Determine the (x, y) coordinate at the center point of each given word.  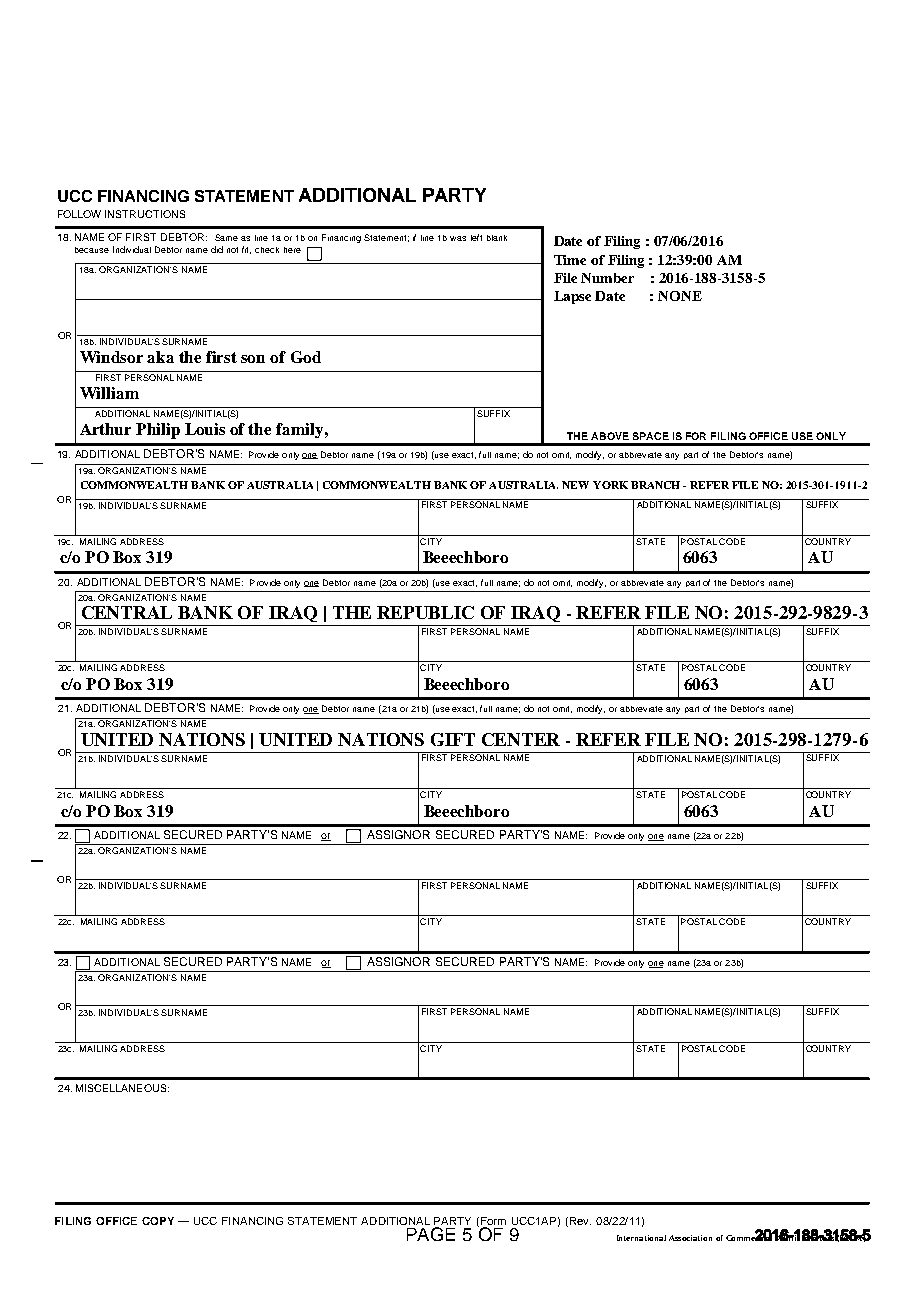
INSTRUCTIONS (145, 214)
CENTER (521, 739)
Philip (158, 431)
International (641, 1238)
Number (607, 278)
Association (690, 1238)
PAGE (431, 1234)
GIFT (453, 739)
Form (493, 1221)
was (458, 238)
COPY (158, 1221)
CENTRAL (127, 612)
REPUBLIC (425, 612)
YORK (610, 485)
